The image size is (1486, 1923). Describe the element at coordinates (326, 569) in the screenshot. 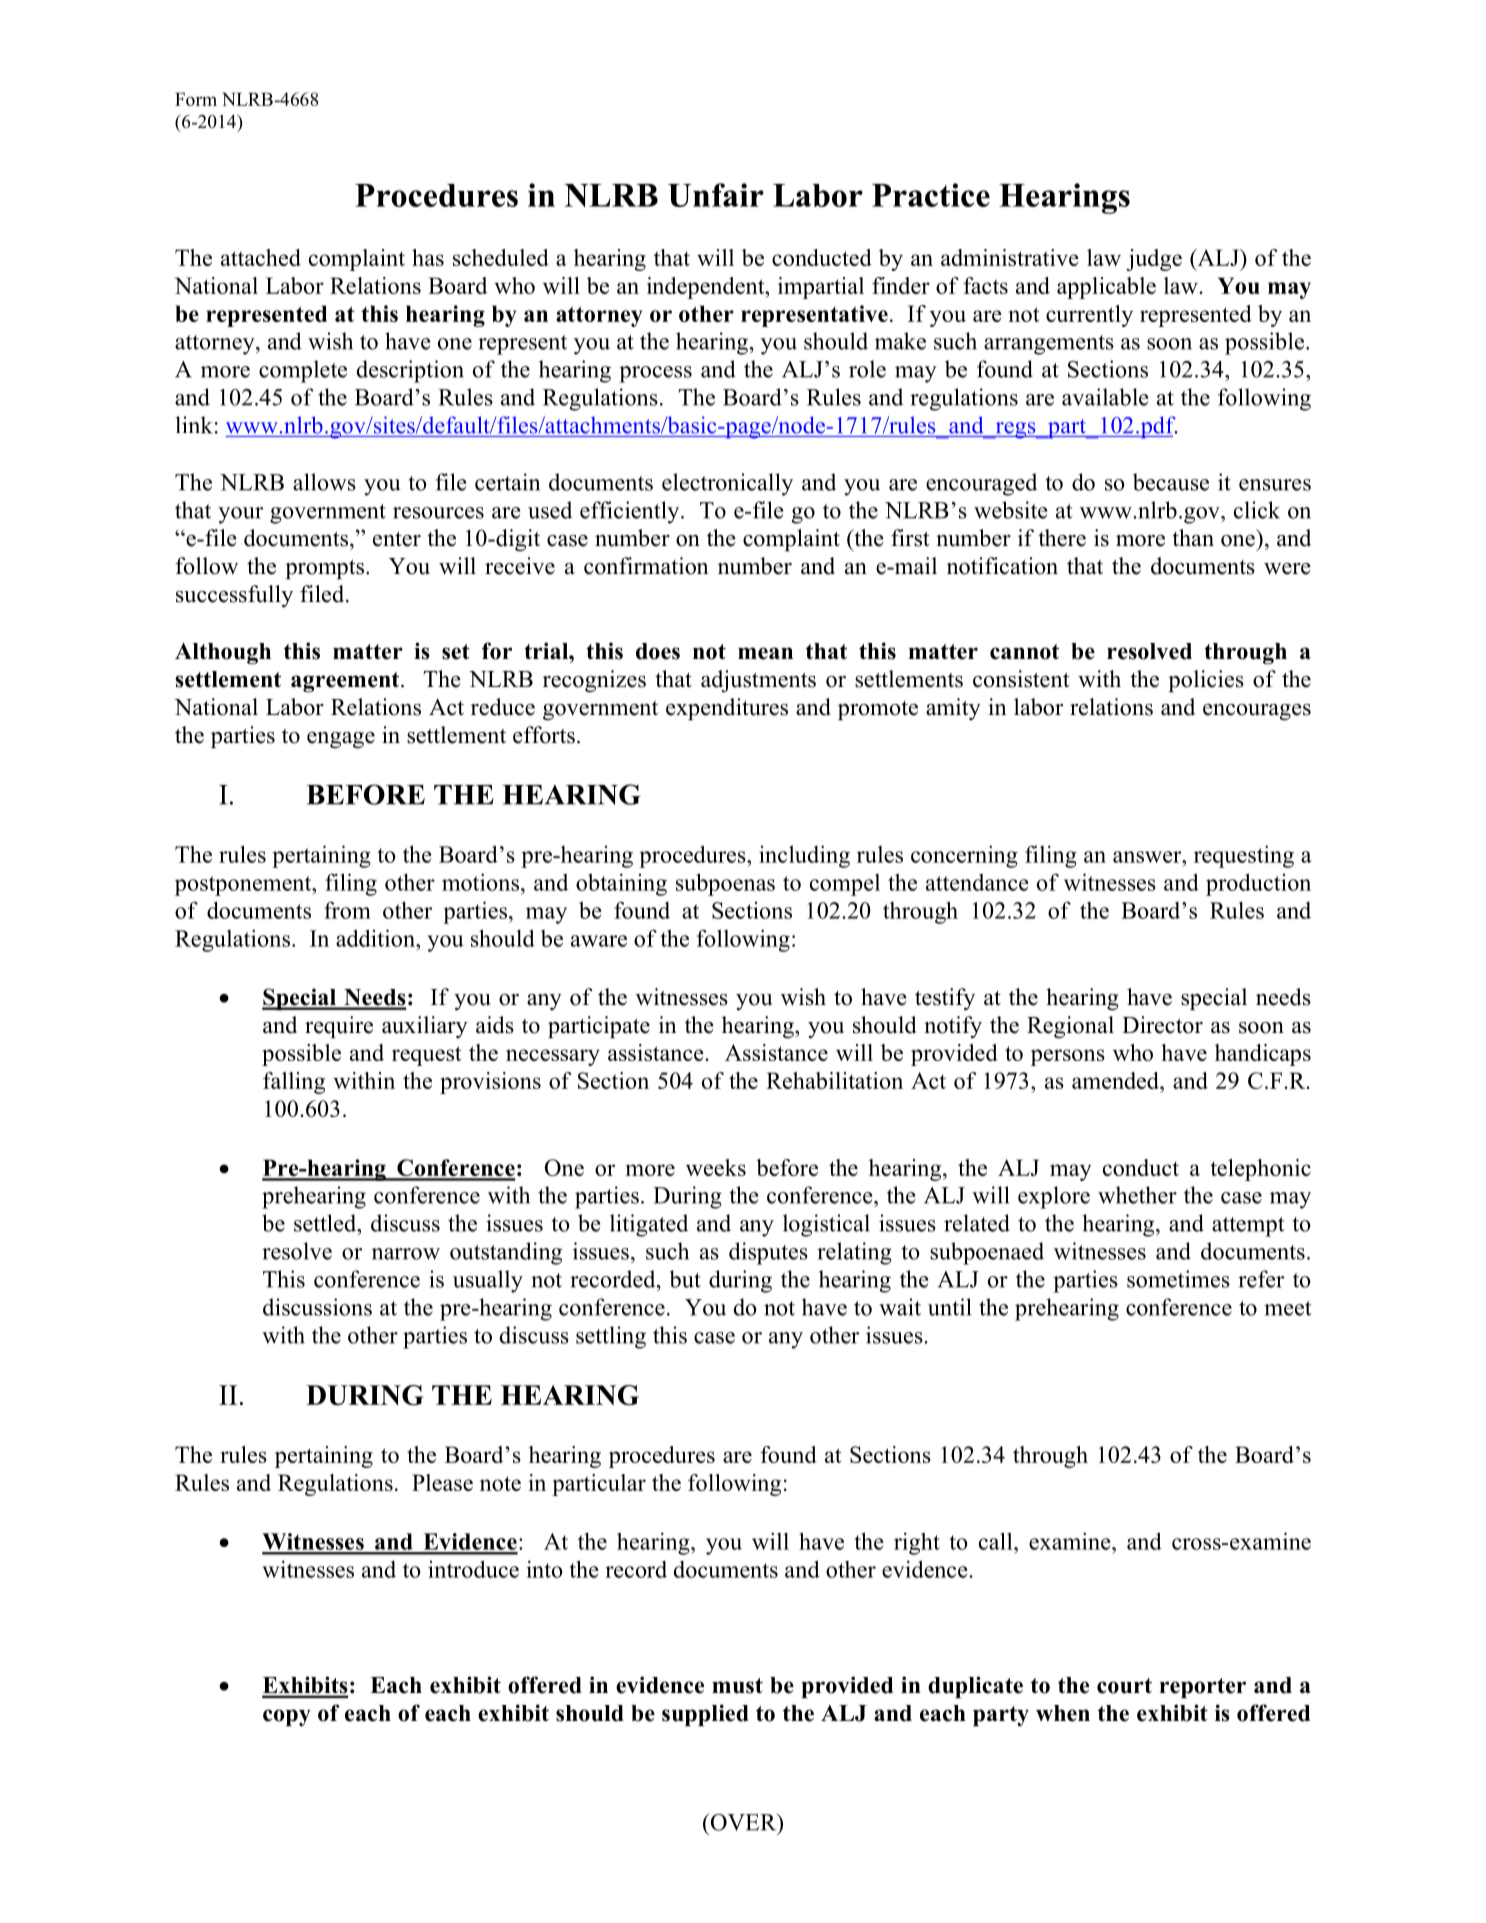

I see `prompts` at that location.
